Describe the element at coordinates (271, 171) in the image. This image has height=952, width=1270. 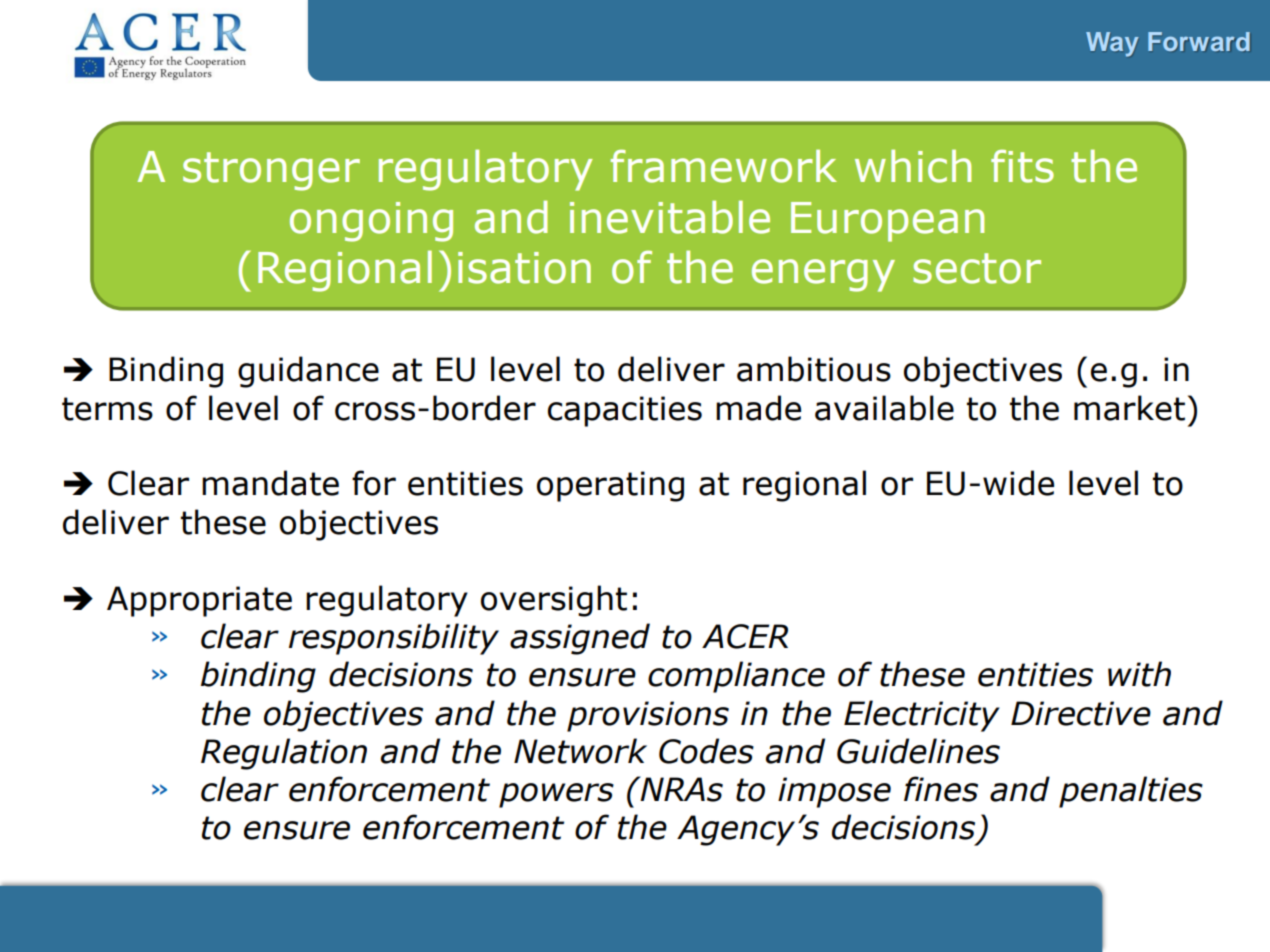
I see `stronger` at that location.
